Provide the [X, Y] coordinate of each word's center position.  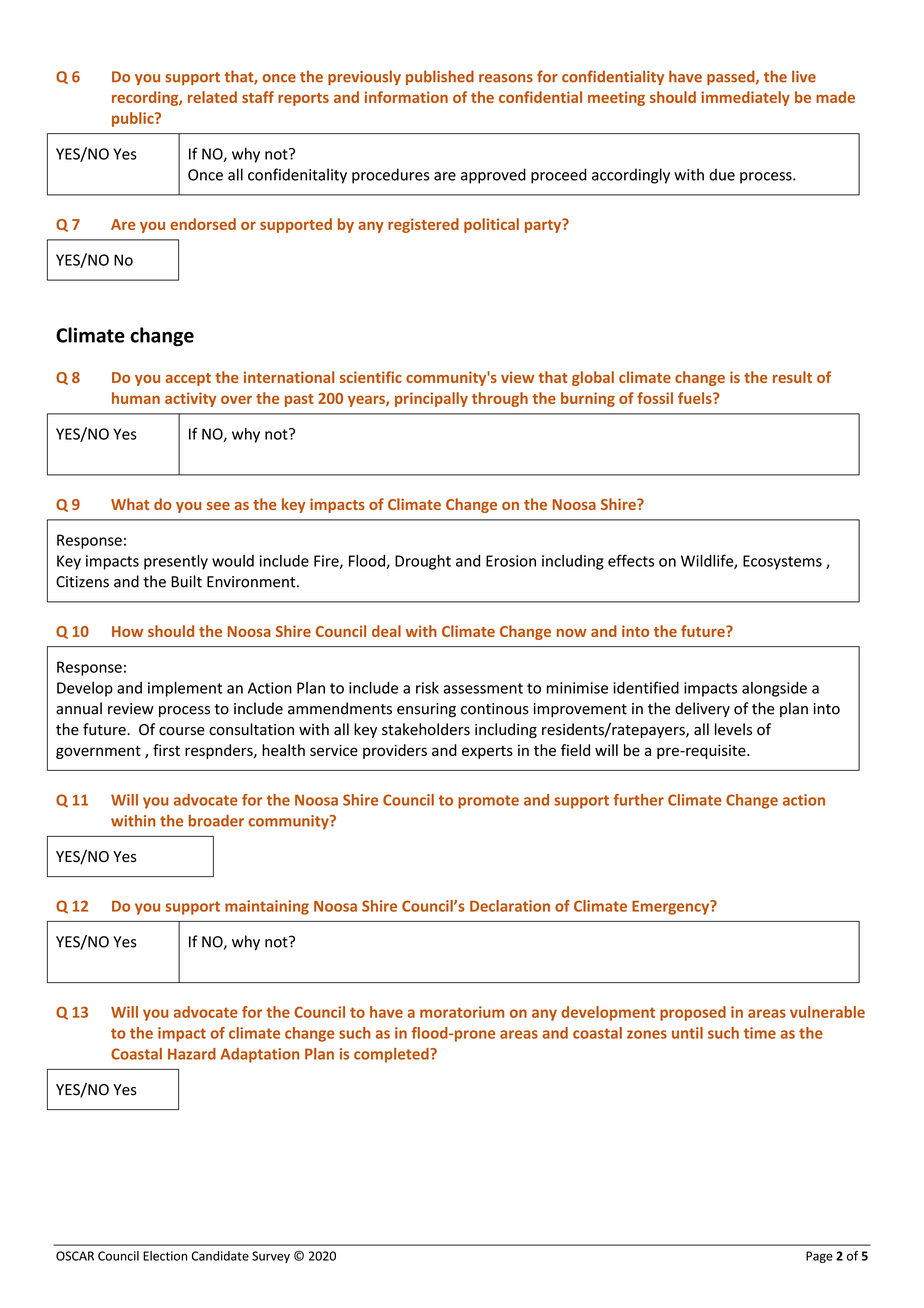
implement [185, 689]
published [440, 77]
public [134, 119]
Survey [271, 1257]
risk [427, 687]
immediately [745, 98]
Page [819, 1257]
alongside [774, 689]
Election [165, 1256]
